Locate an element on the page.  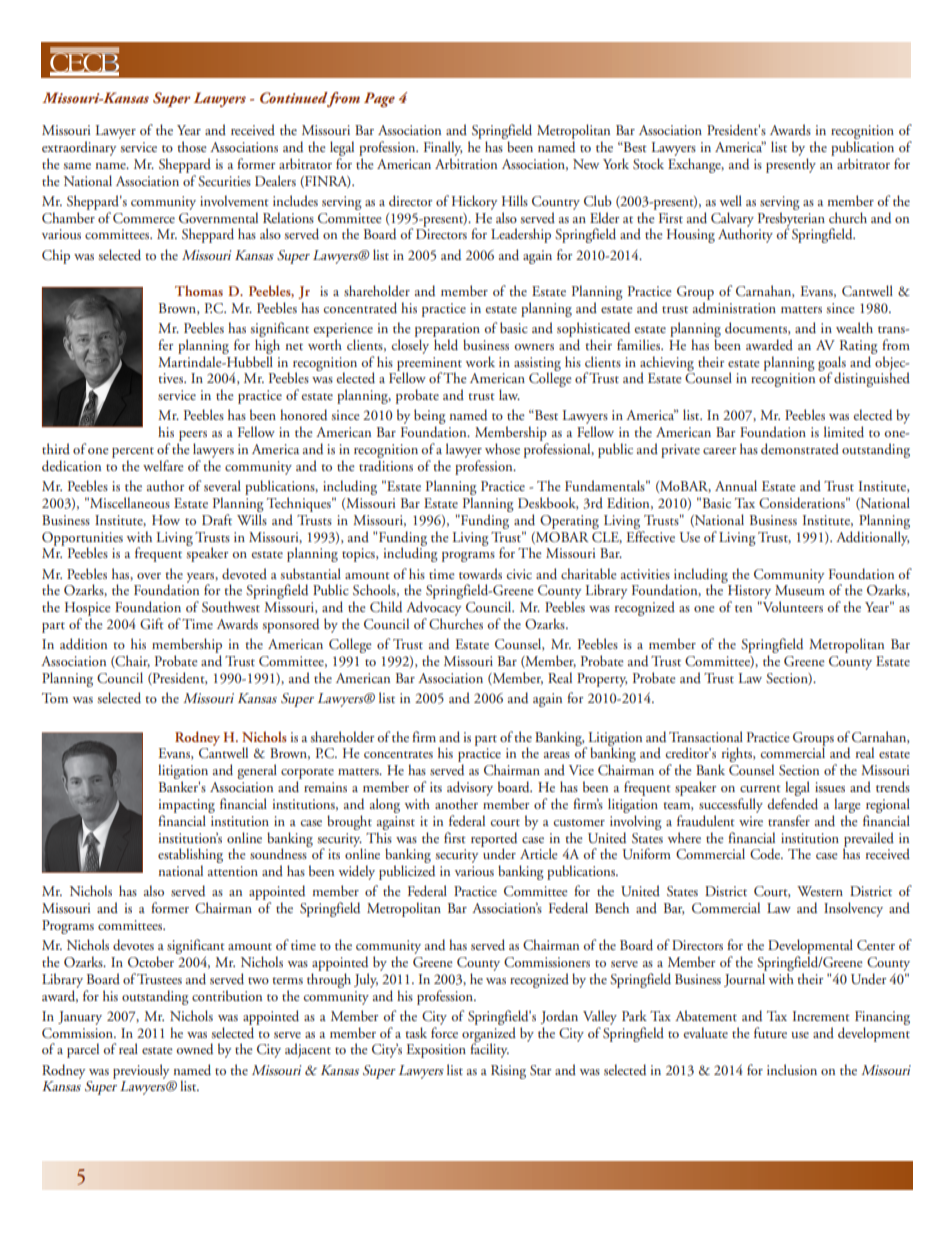
demonstrated is located at coordinates (800, 448).
